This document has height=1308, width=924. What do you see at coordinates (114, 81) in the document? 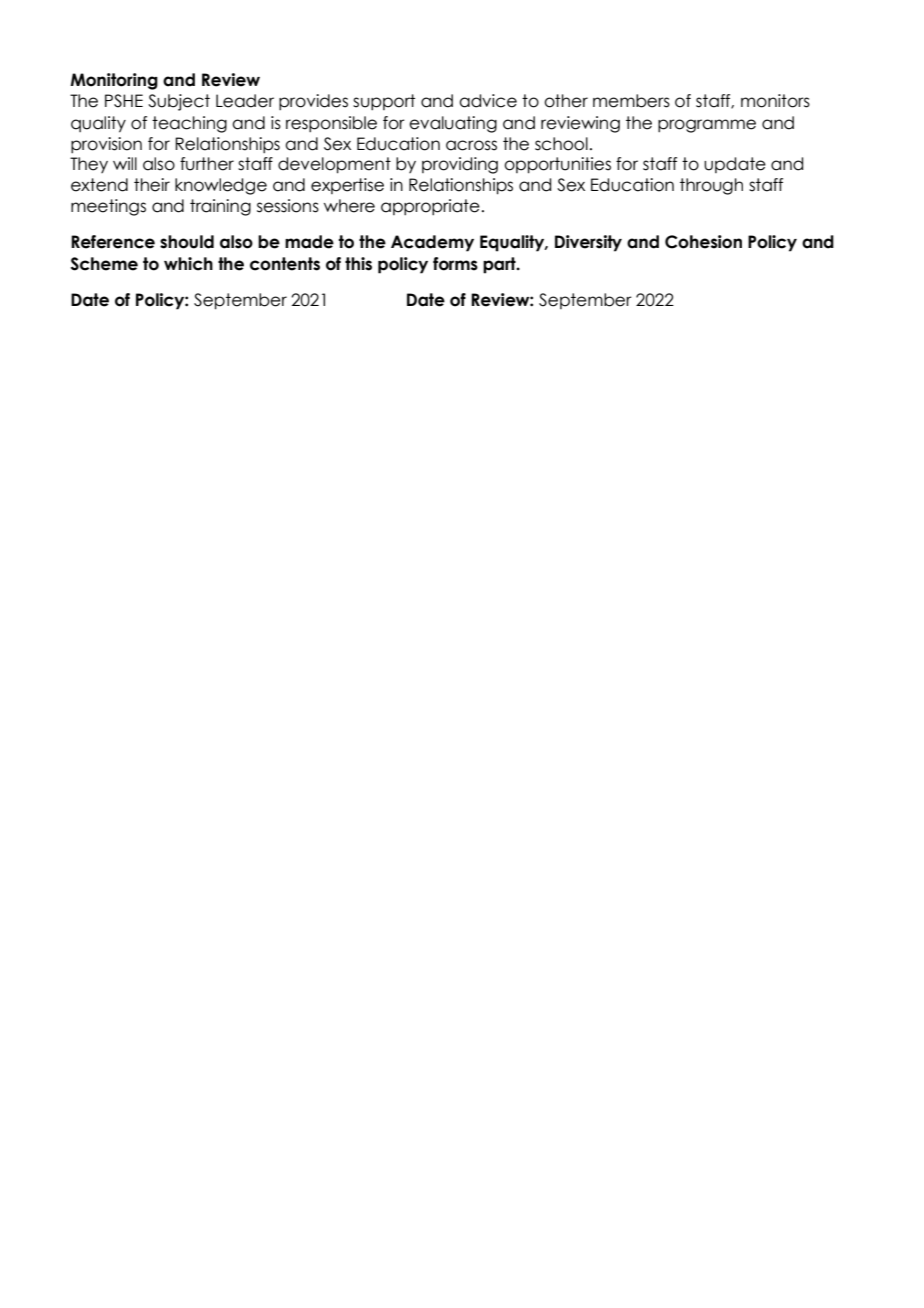
I see `Monitoring` at bounding box center [114, 81].
